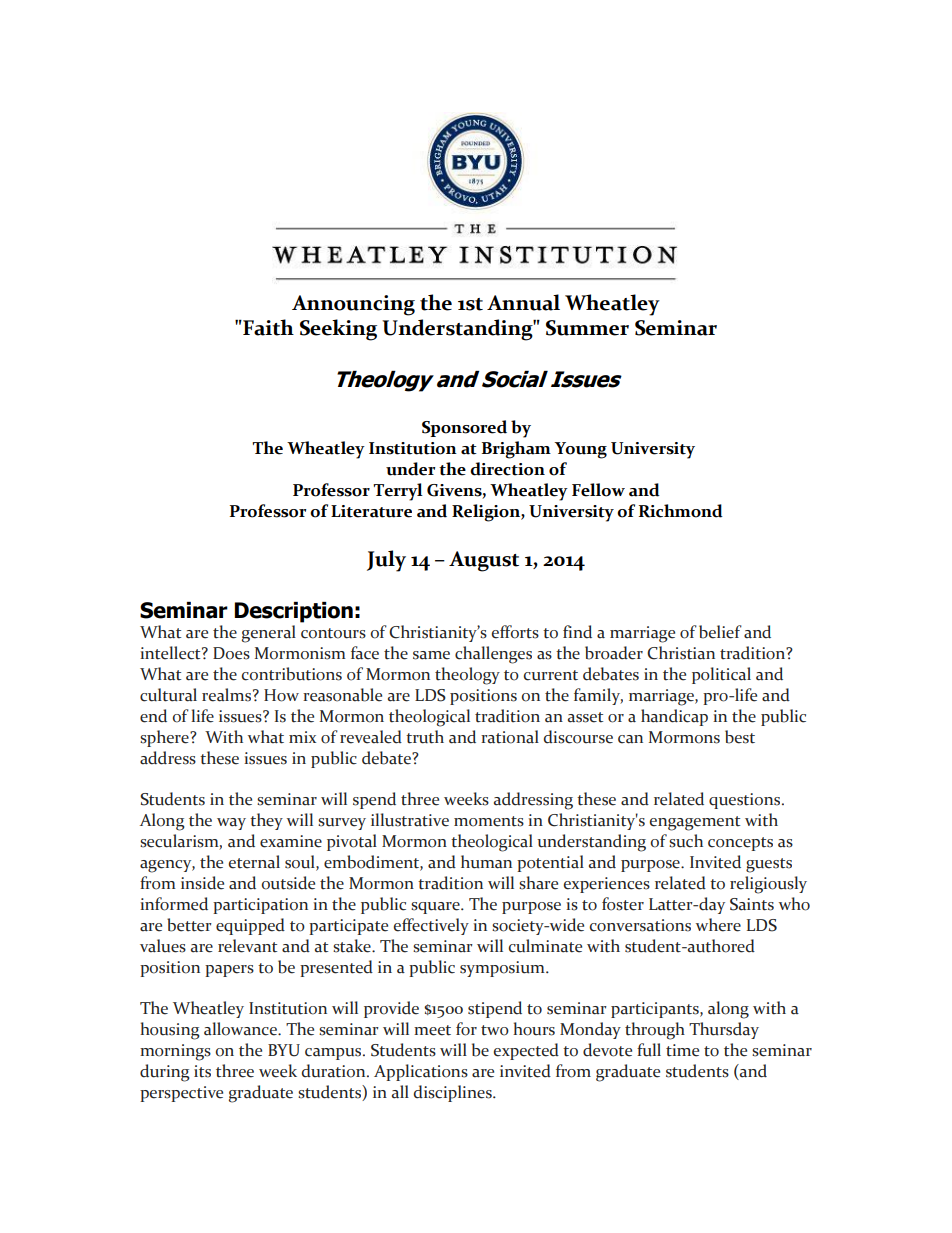 Image resolution: width=952 pixels, height=1233 pixels. I want to click on Description, so click(294, 612).
